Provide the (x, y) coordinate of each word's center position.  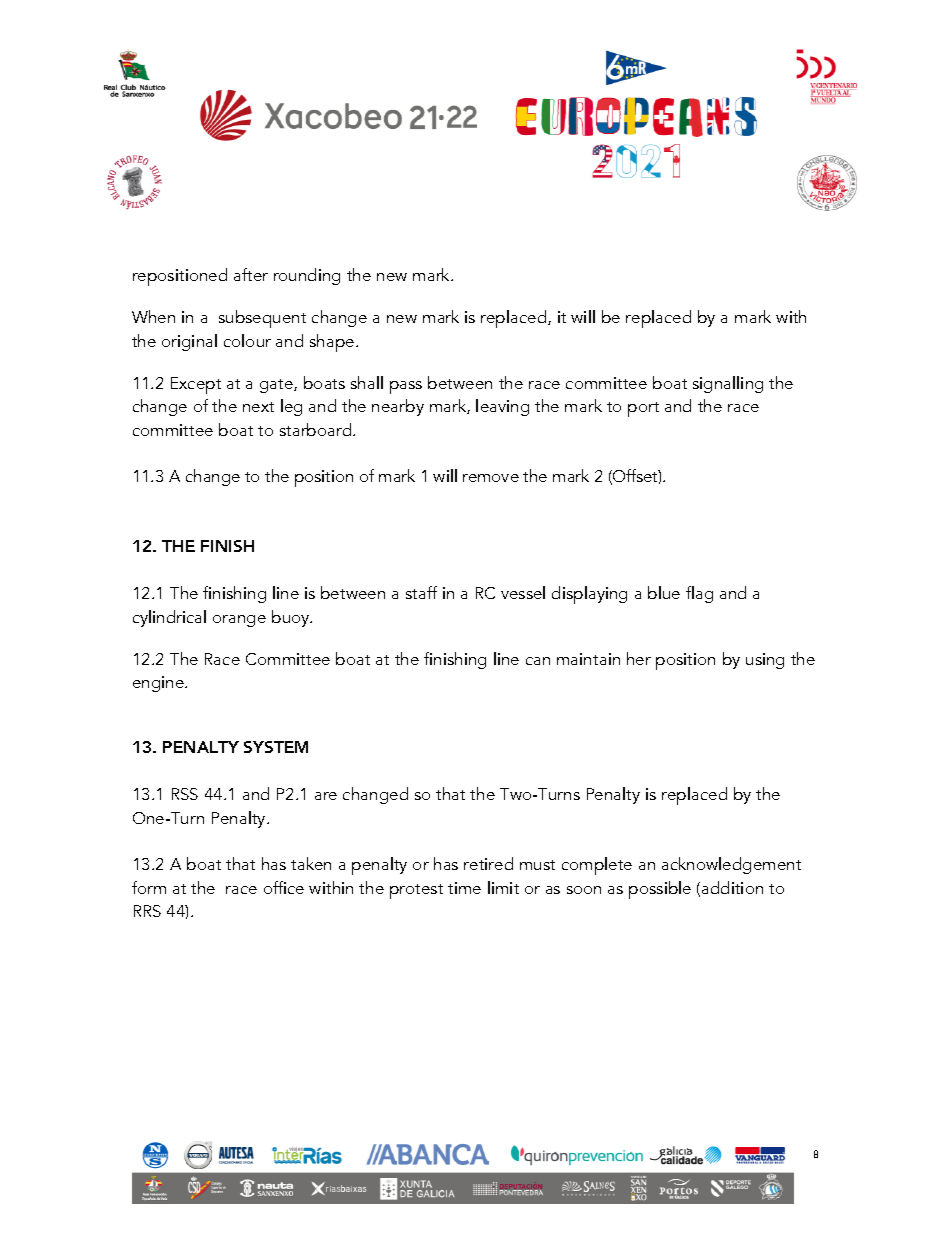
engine (159, 684)
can (538, 661)
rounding (307, 276)
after (251, 274)
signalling (728, 384)
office (284, 887)
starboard (317, 429)
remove (491, 478)
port (643, 409)
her (639, 658)
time (464, 888)
